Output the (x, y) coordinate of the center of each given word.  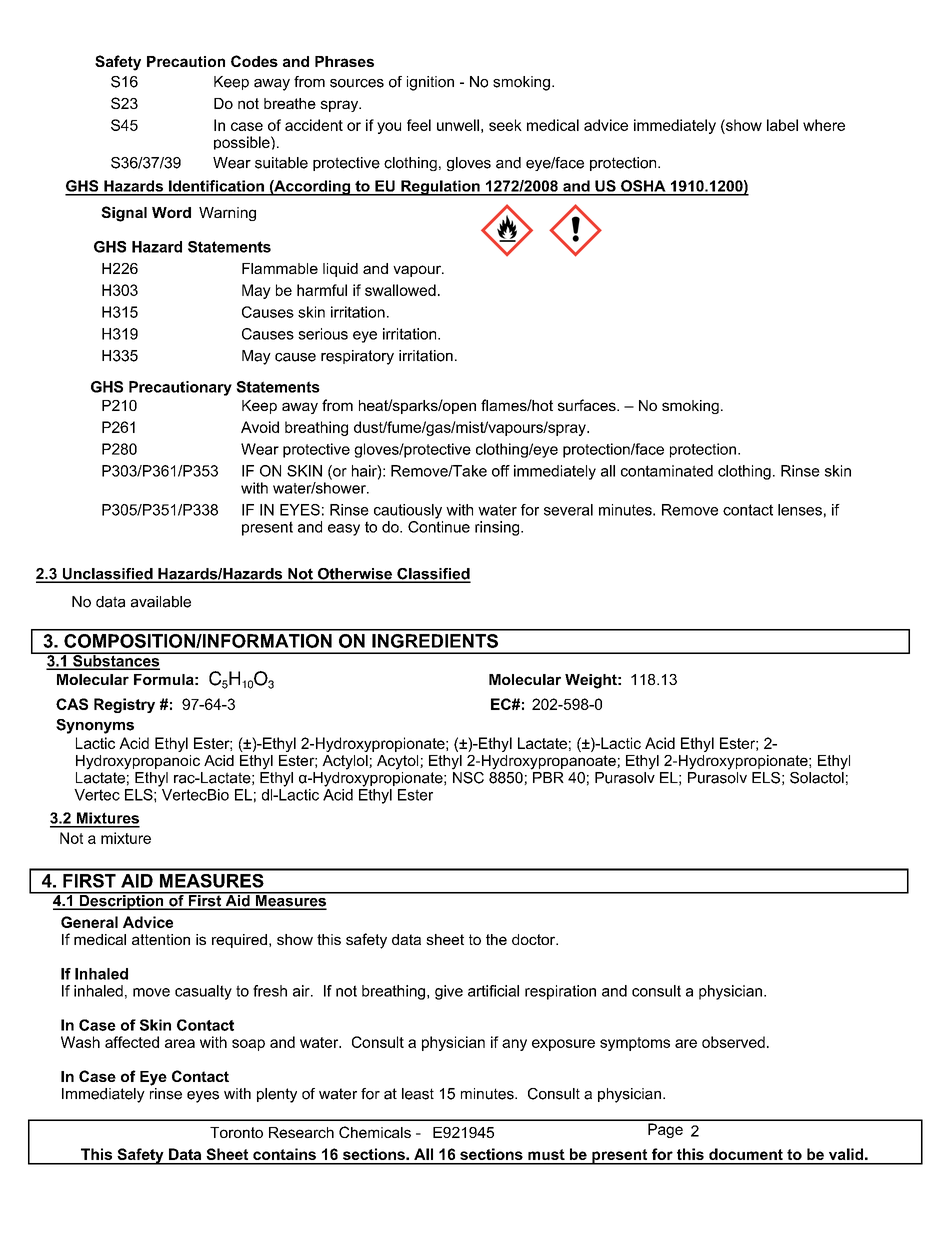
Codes (254, 61)
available (161, 602)
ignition (430, 83)
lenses (800, 510)
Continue (439, 525)
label (782, 125)
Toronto (236, 1132)
